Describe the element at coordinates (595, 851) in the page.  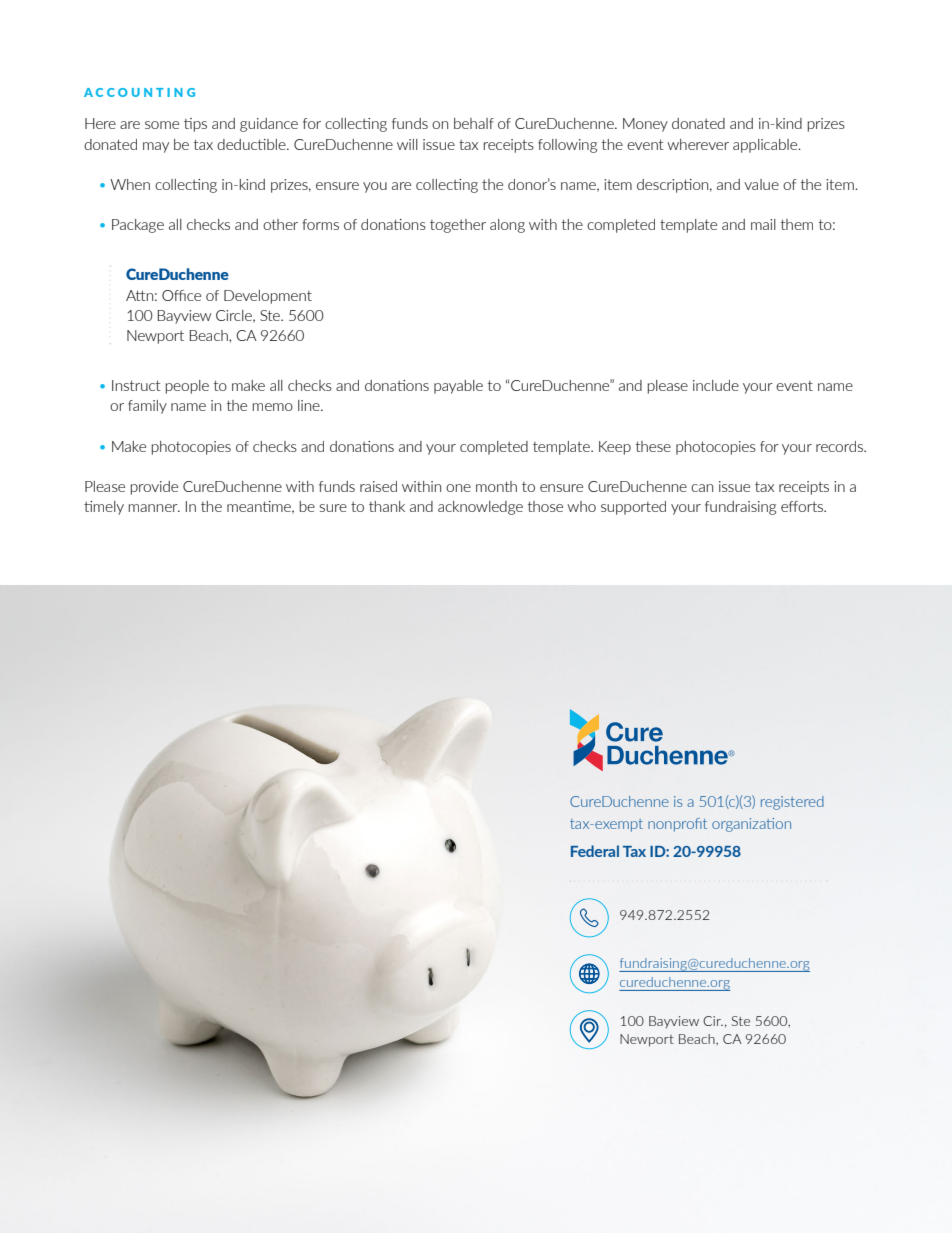
I see `Federal` at that location.
